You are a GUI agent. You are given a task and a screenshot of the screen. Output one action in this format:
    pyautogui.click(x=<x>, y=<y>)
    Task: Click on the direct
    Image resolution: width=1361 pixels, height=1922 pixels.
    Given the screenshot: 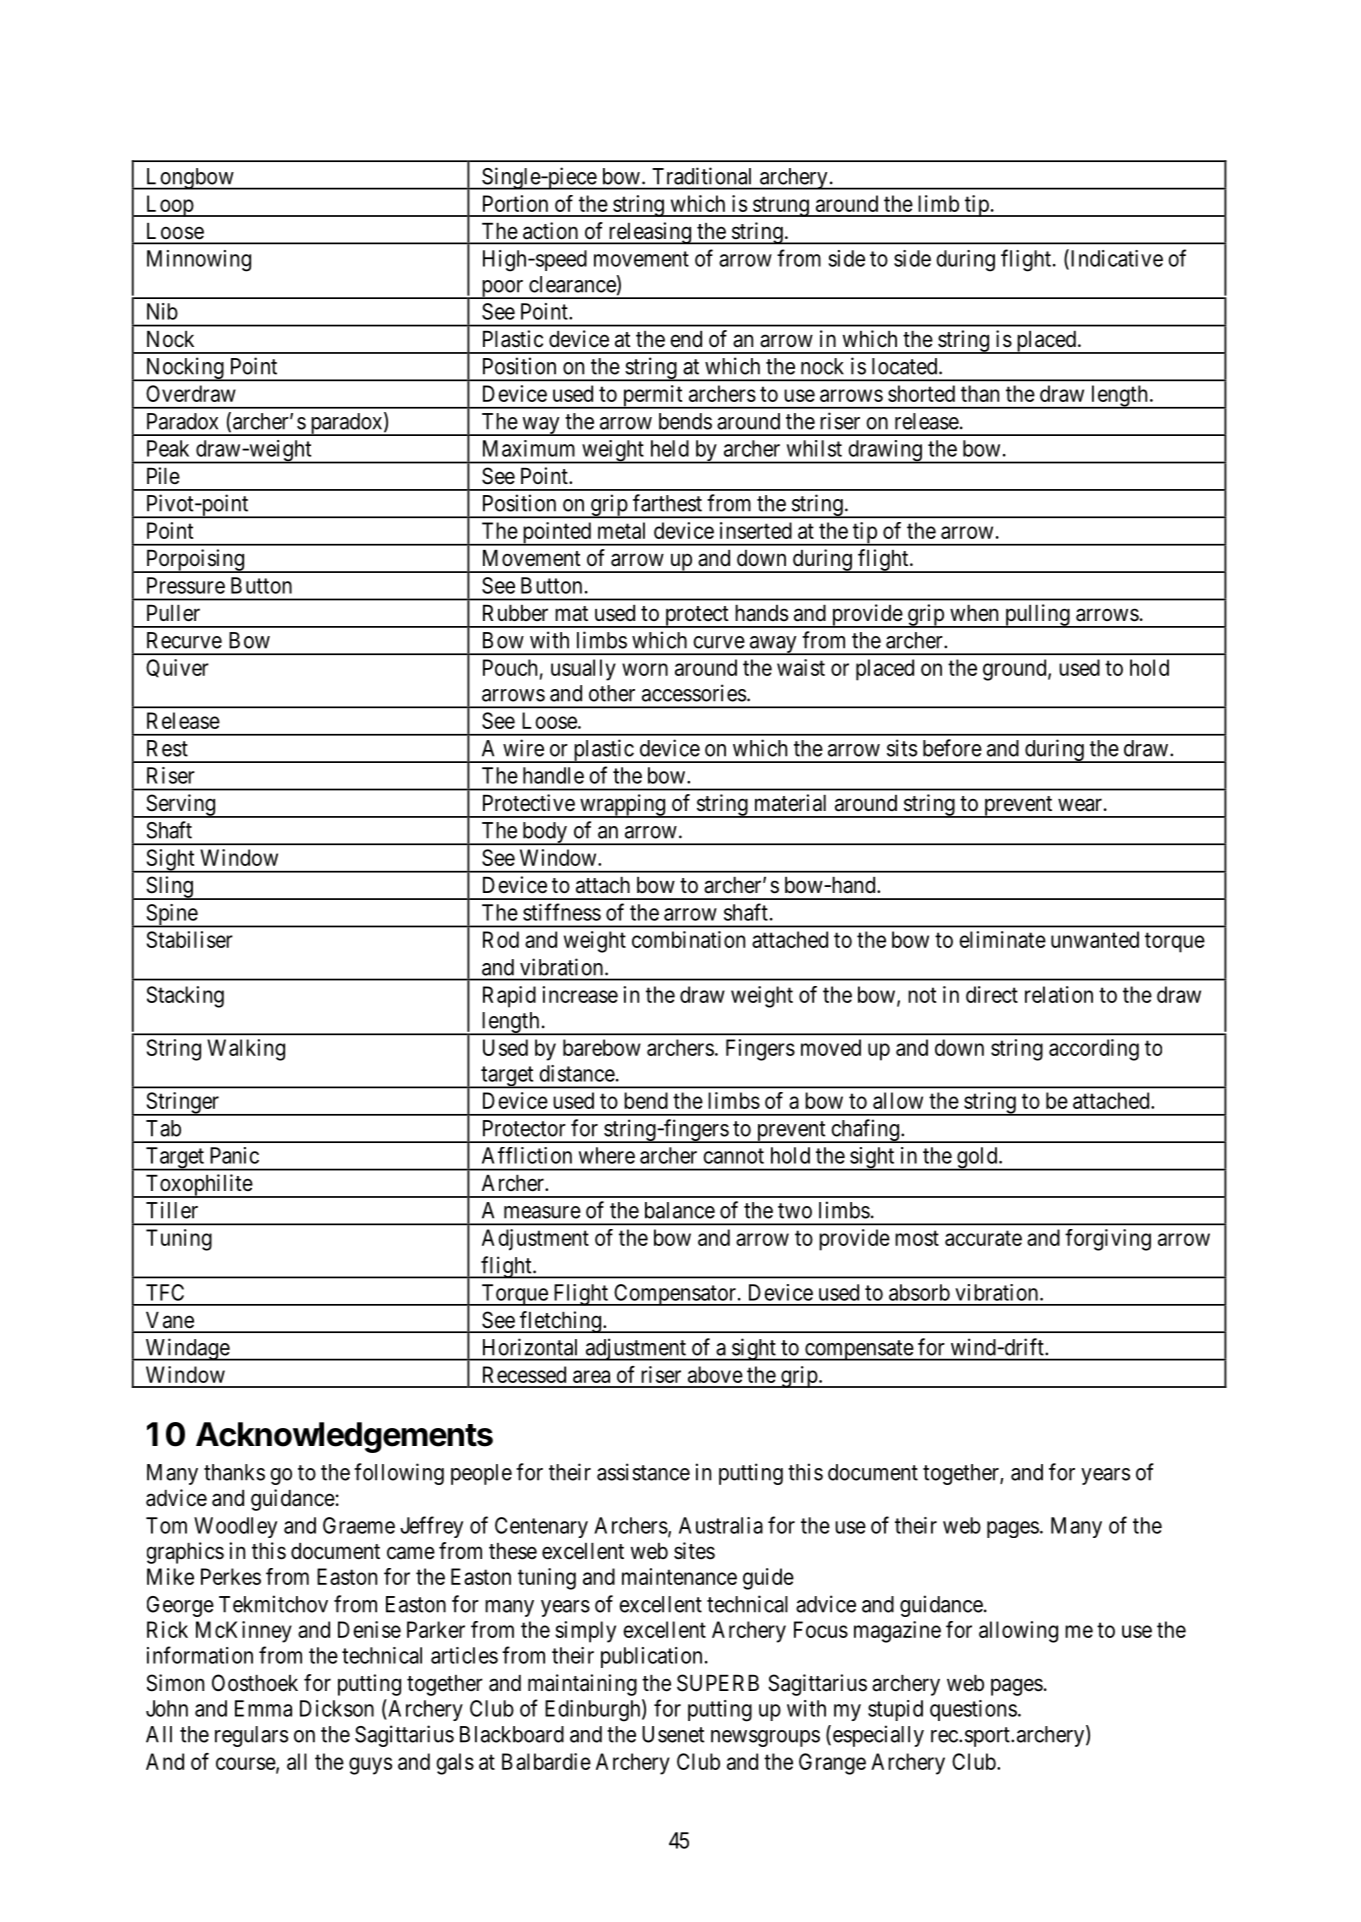 What is the action you would take?
    pyautogui.click(x=992, y=994)
